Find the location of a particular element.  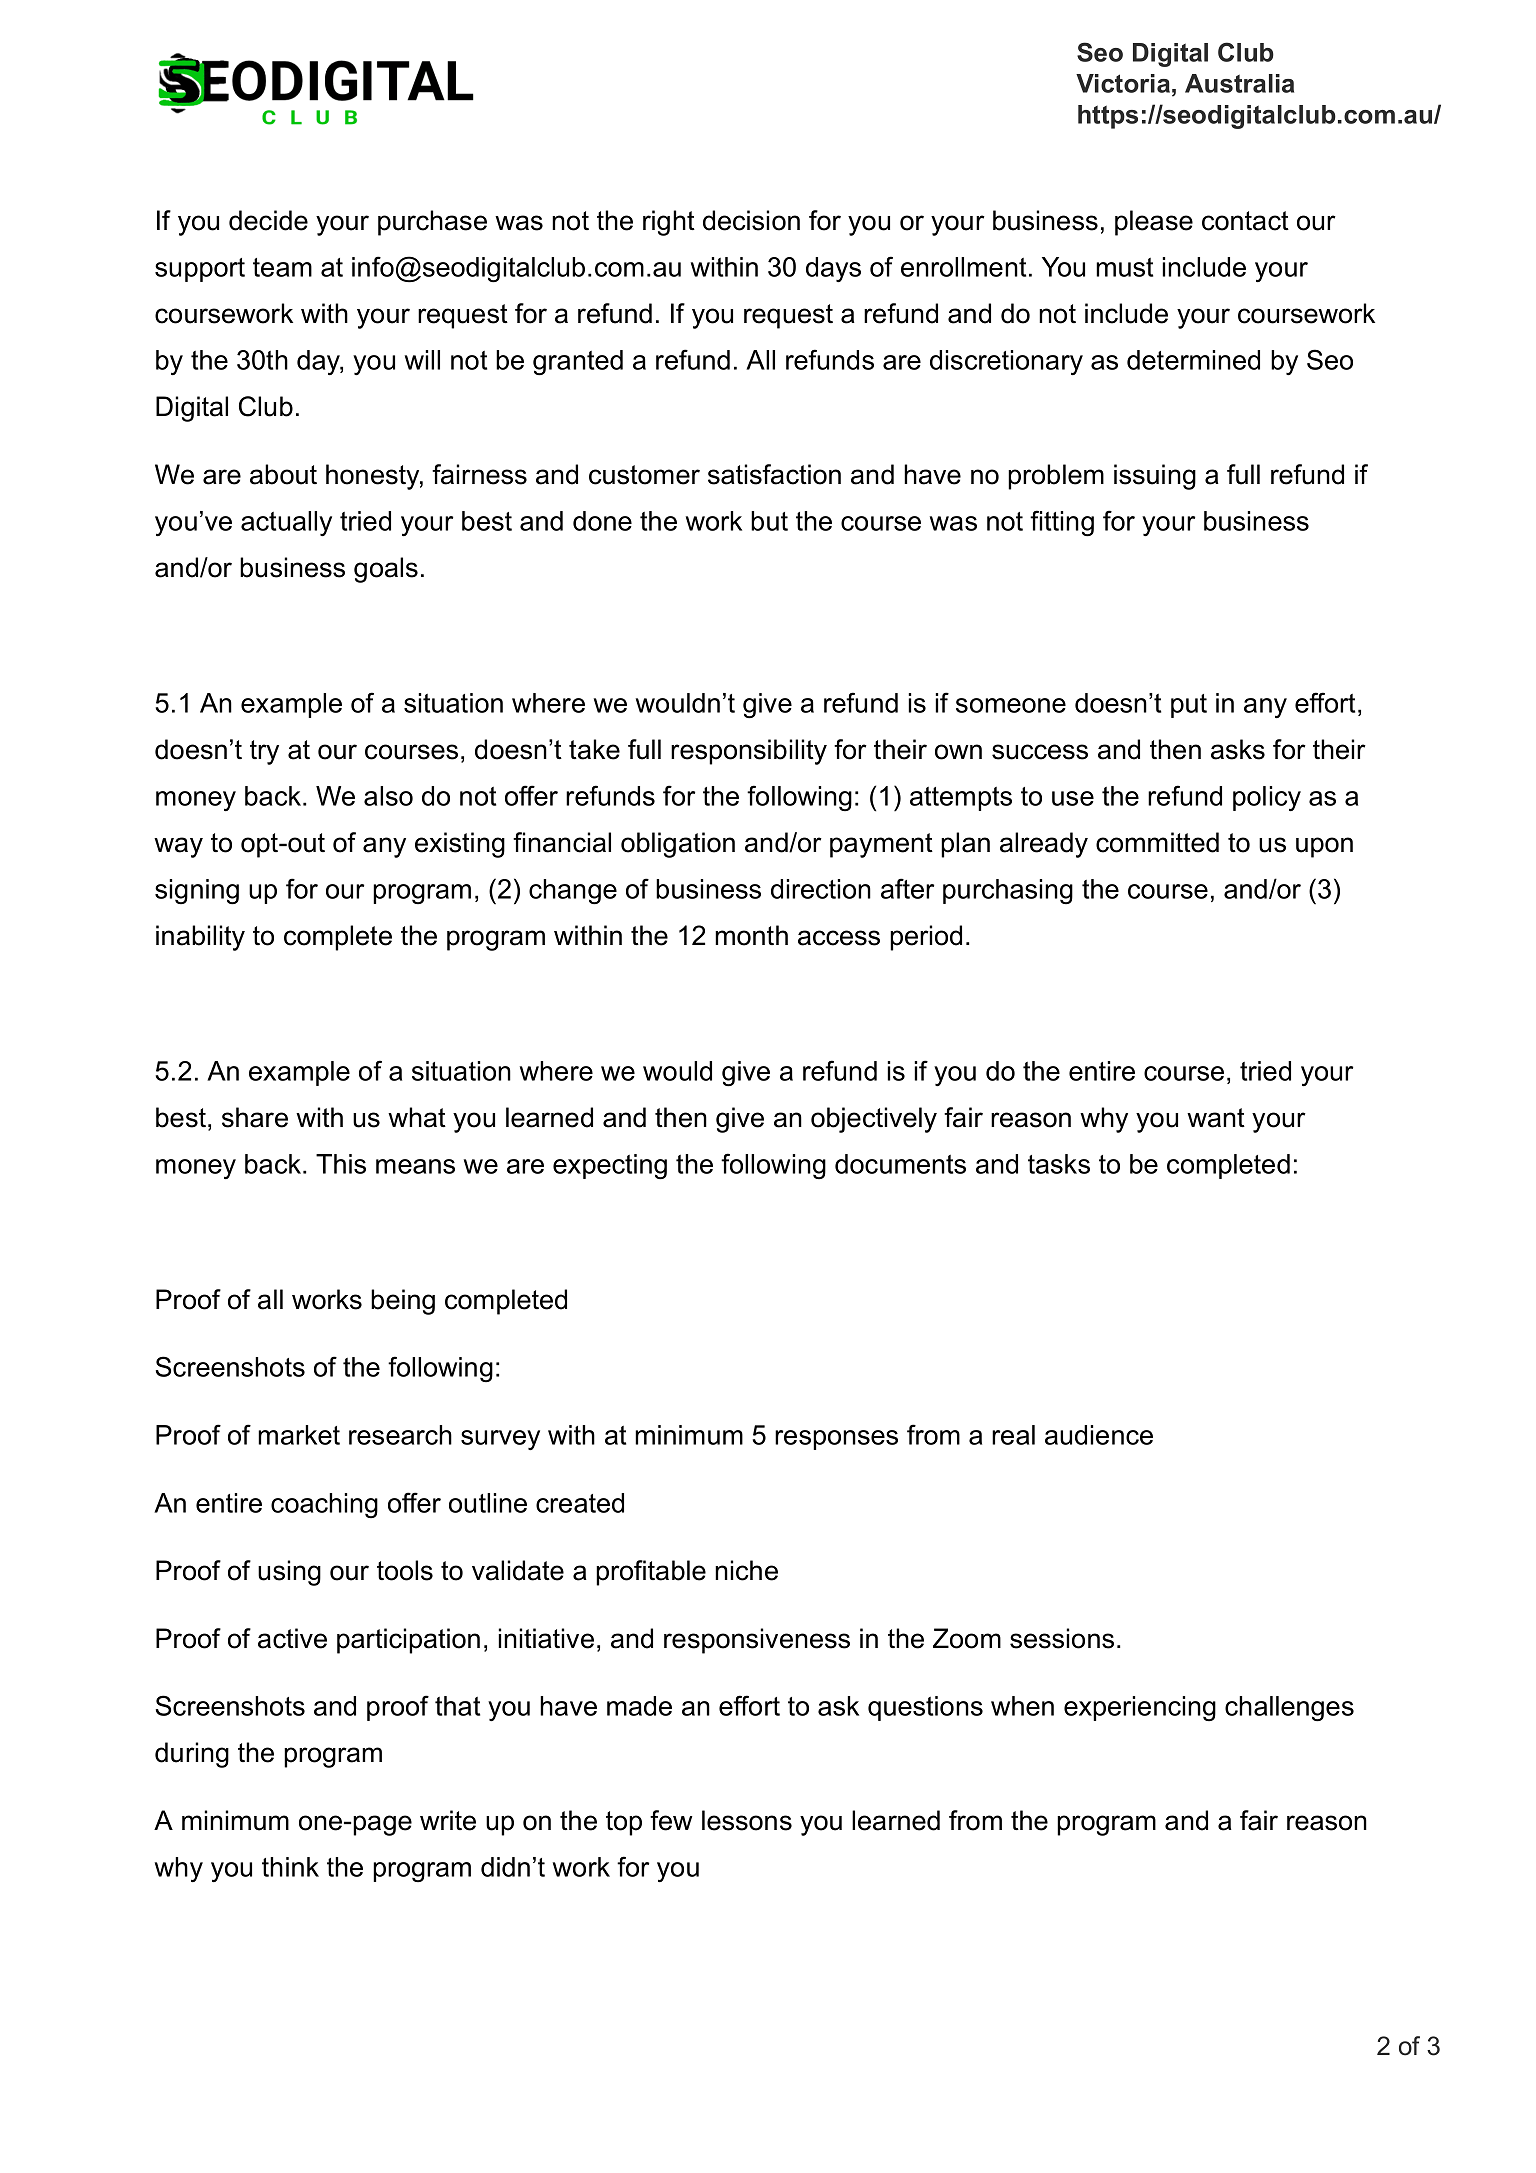

responsibility is located at coordinates (749, 752).
